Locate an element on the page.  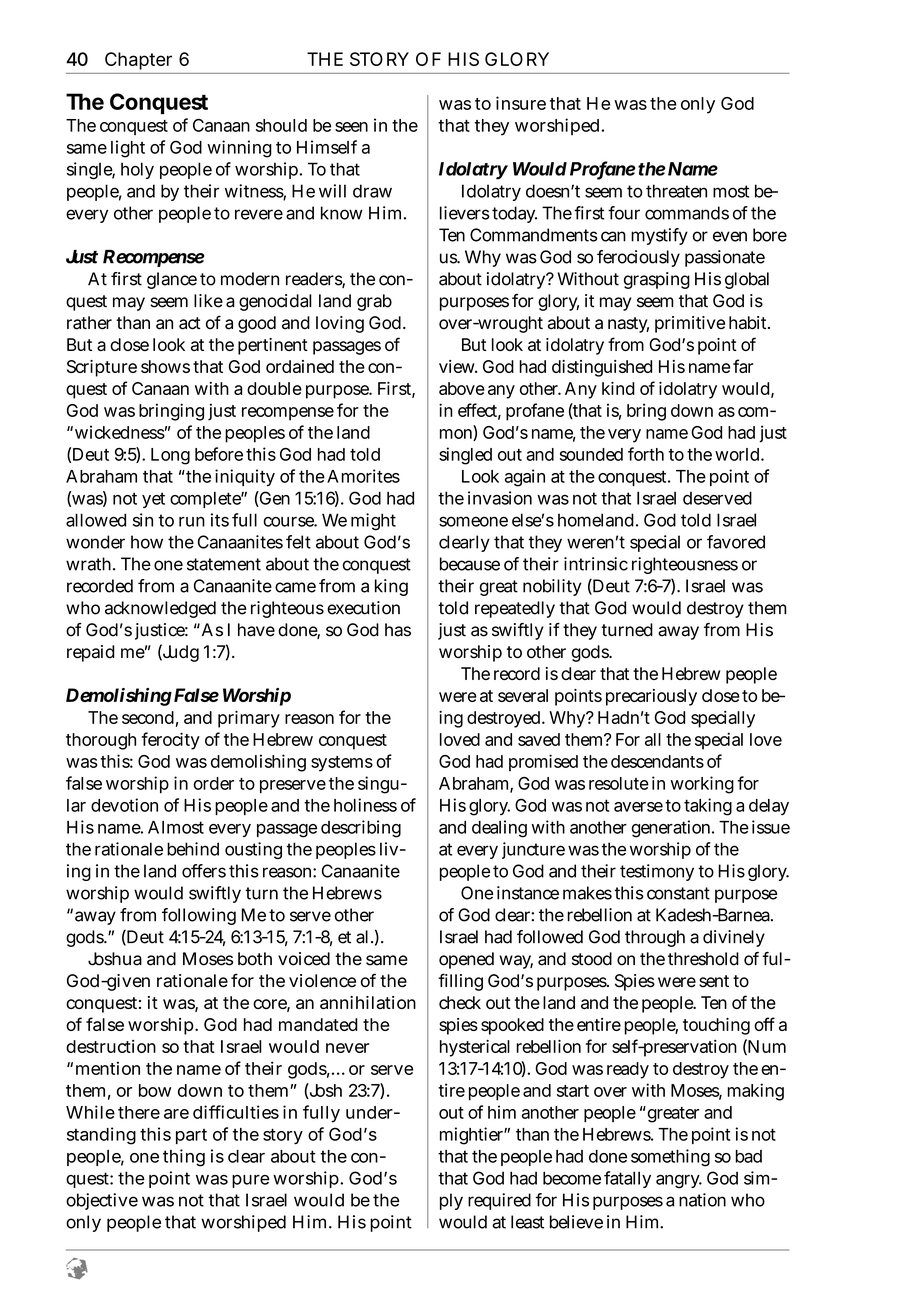
part is located at coordinates (191, 1136).
